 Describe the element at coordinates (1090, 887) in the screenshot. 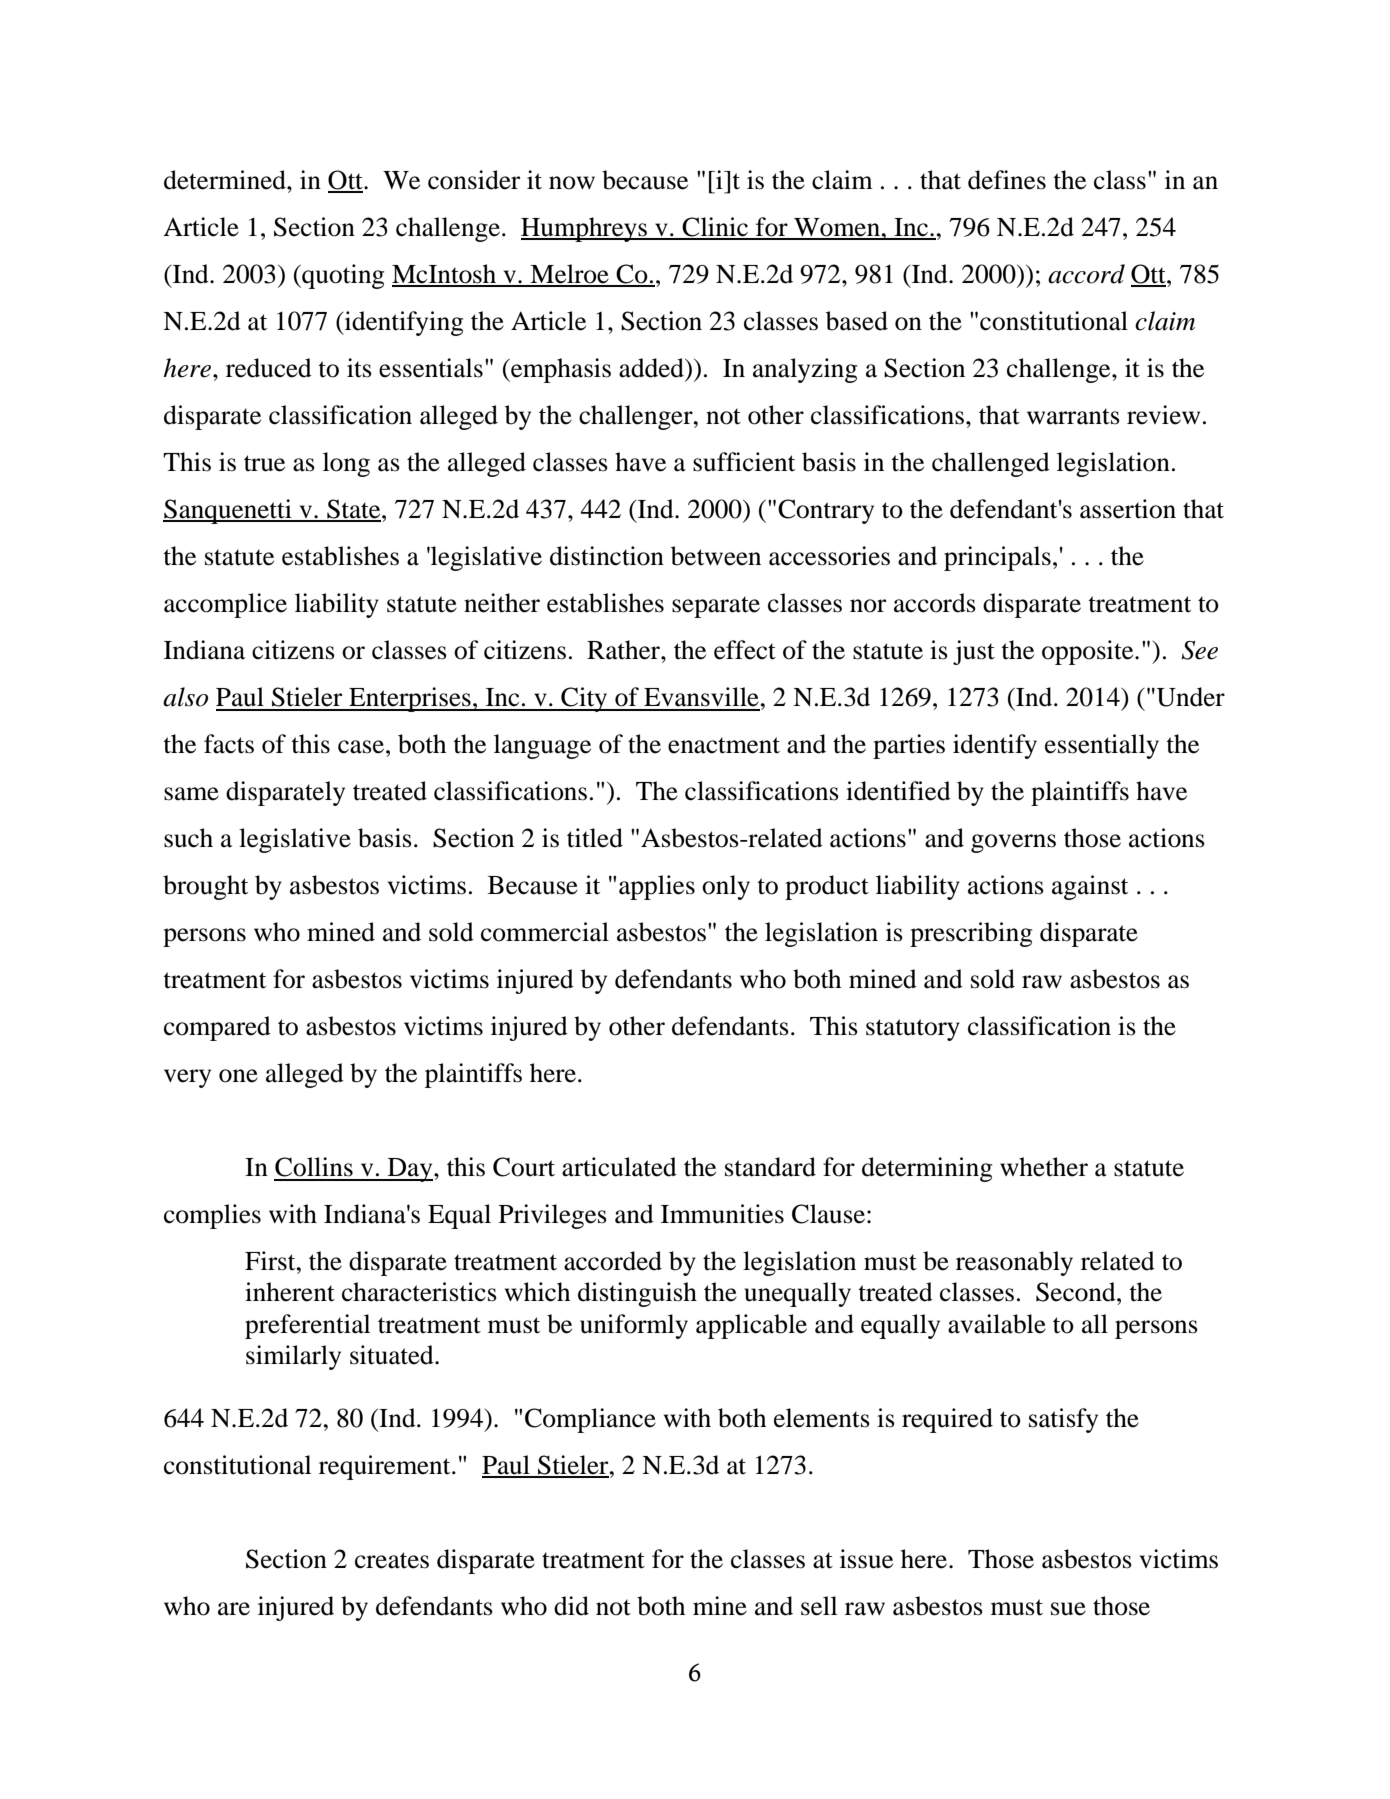

I see `against` at that location.
